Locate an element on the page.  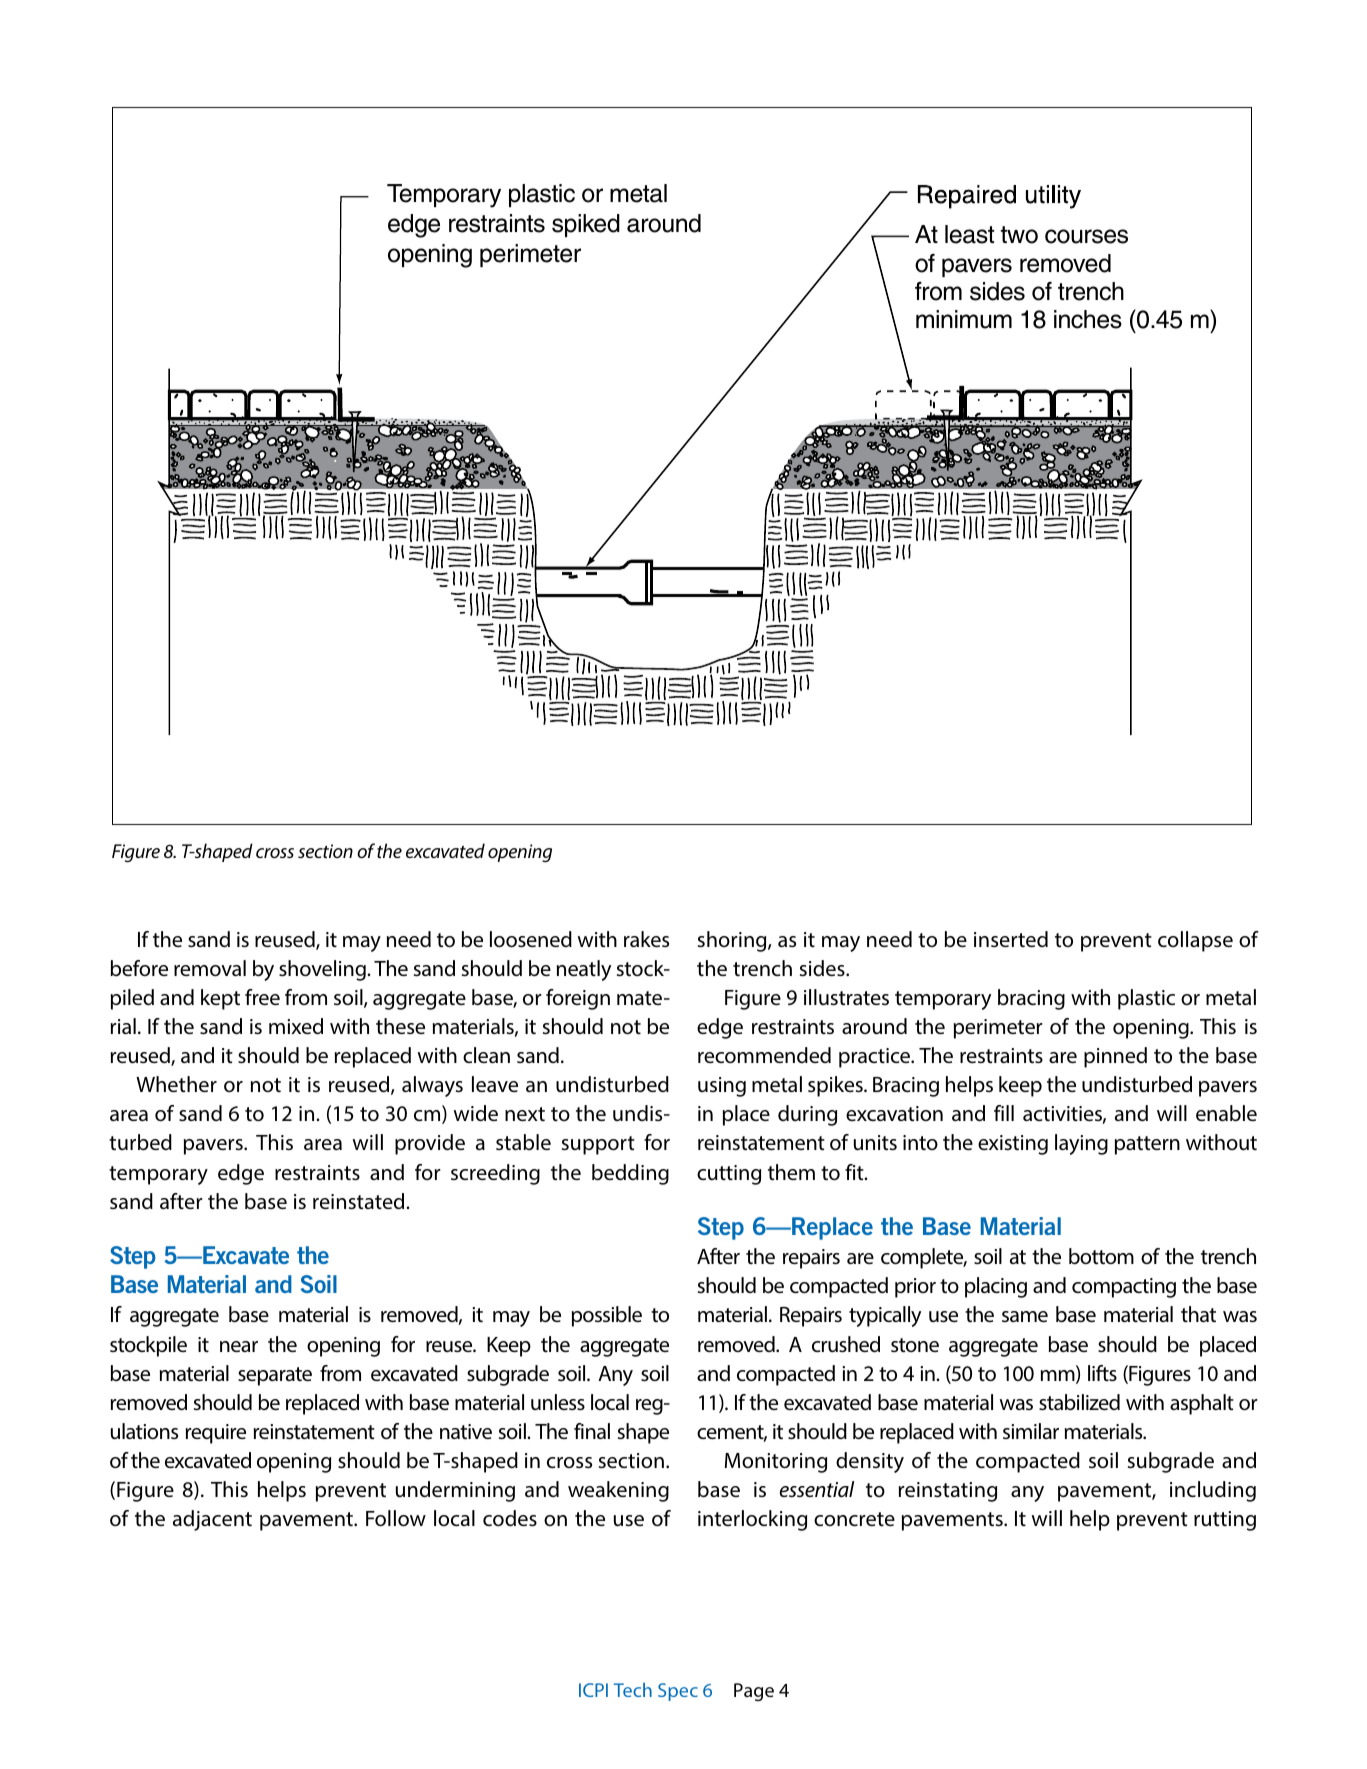
lifts is located at coordinates (1102, 1373).
